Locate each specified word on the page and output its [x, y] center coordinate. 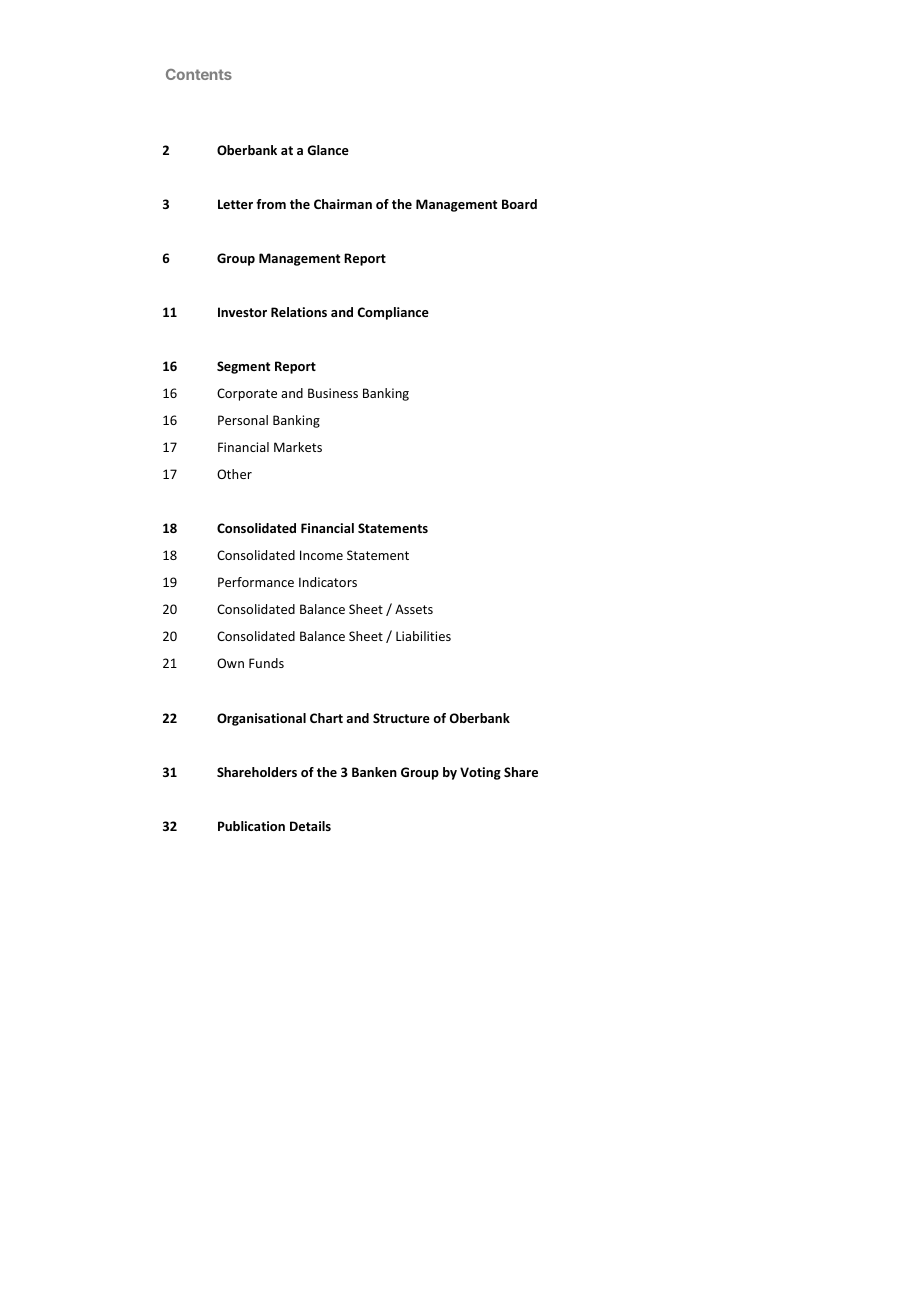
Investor [242, 312]
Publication [251, 826]
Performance [256, 582]
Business [333, 393]
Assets [414, 609]
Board [519, 204]
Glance [328, 150]
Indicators [328, 582]
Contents [199, 74]
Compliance [393, 313]
